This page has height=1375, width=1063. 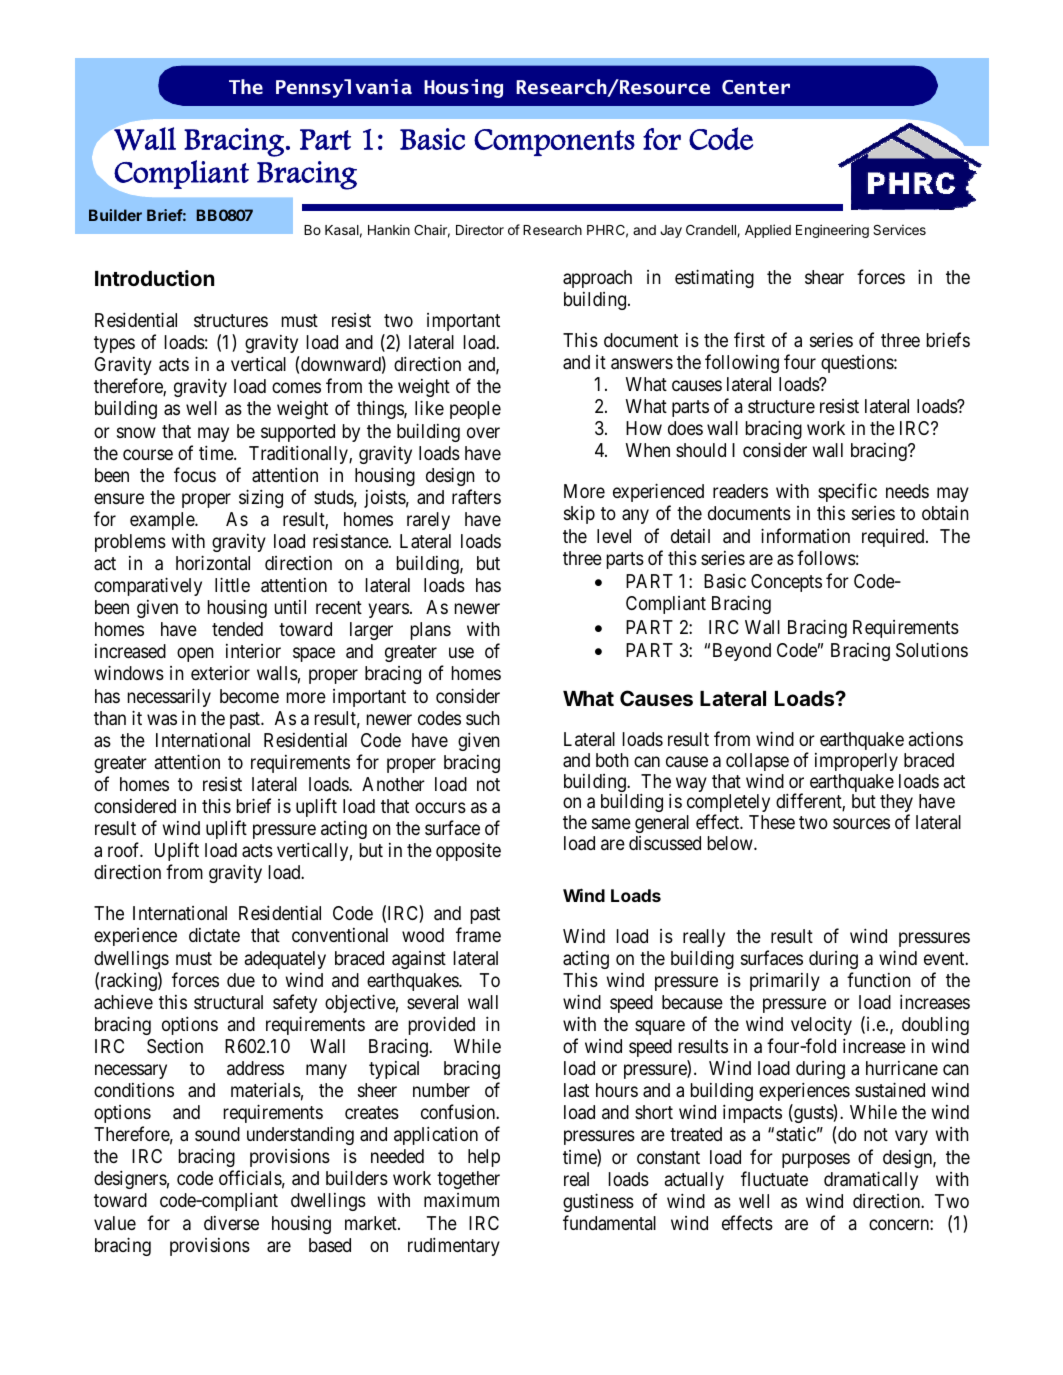 I want to click on was, so click(x=162, y=720).
